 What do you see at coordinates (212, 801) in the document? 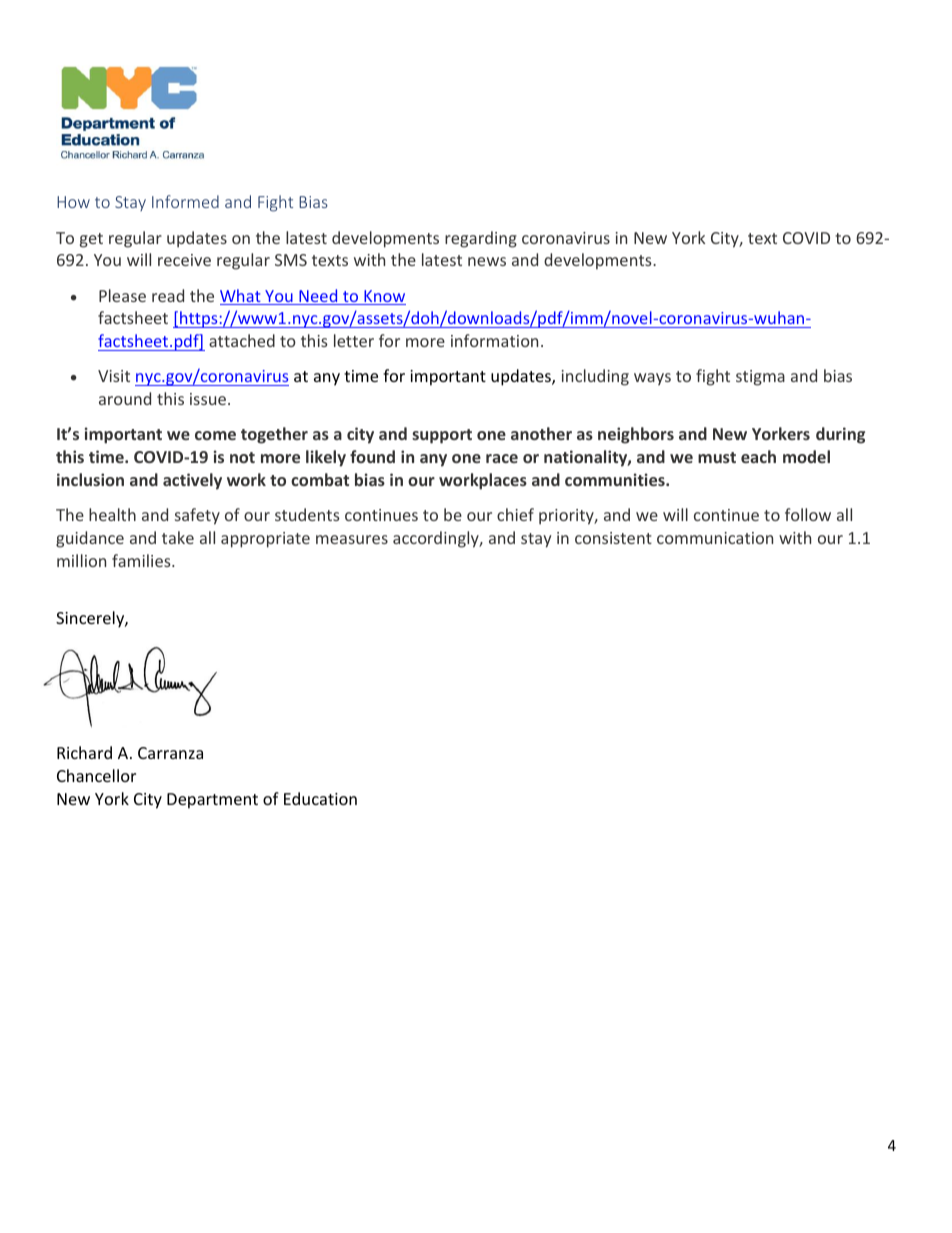
I see `Department` at bounding box center [212, 801].
